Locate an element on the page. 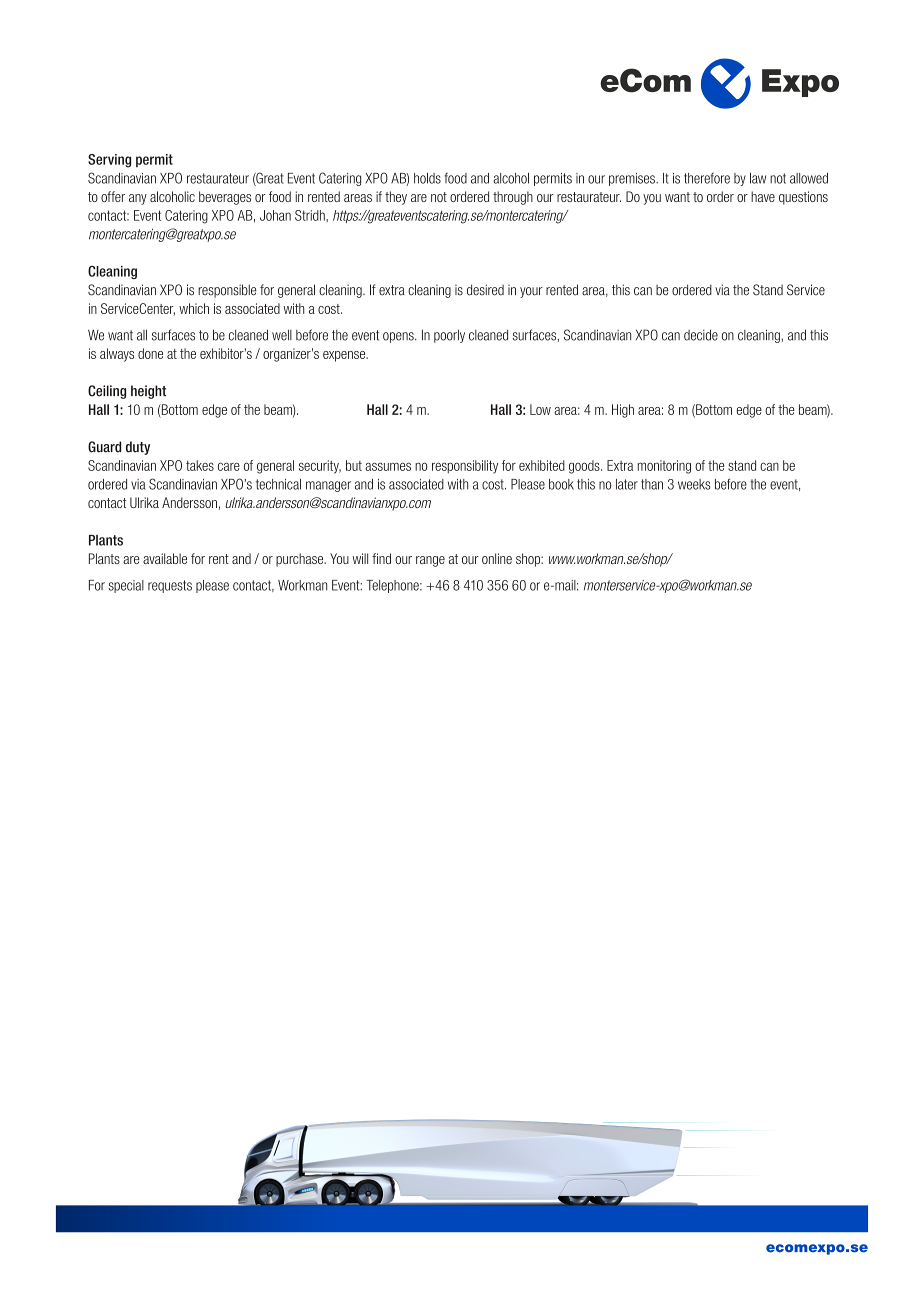 This document has height=1308, width=924. desired is located at coordinates (485, 290).
